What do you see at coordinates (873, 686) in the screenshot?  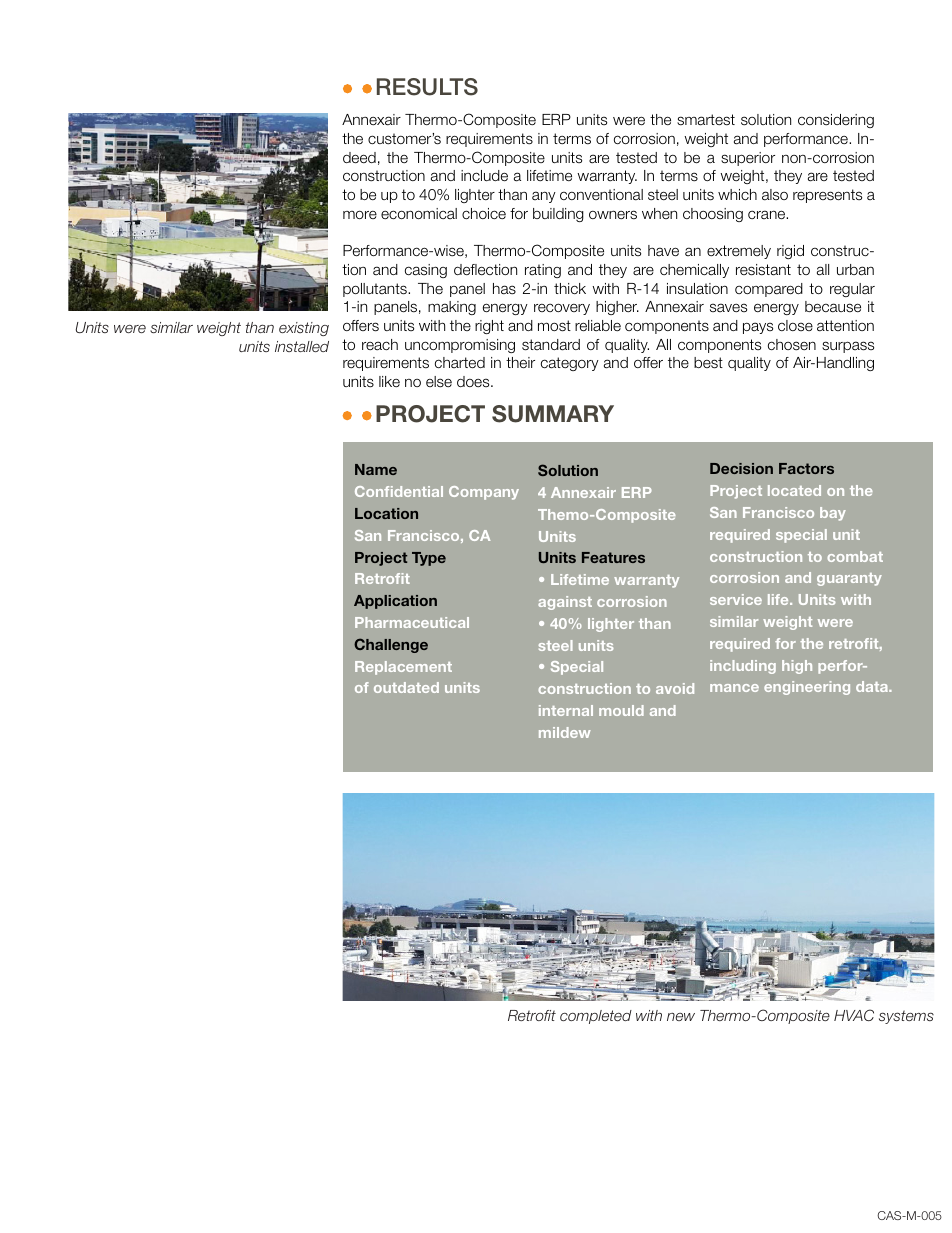 I see `data` at bounding box center [873, 686].
